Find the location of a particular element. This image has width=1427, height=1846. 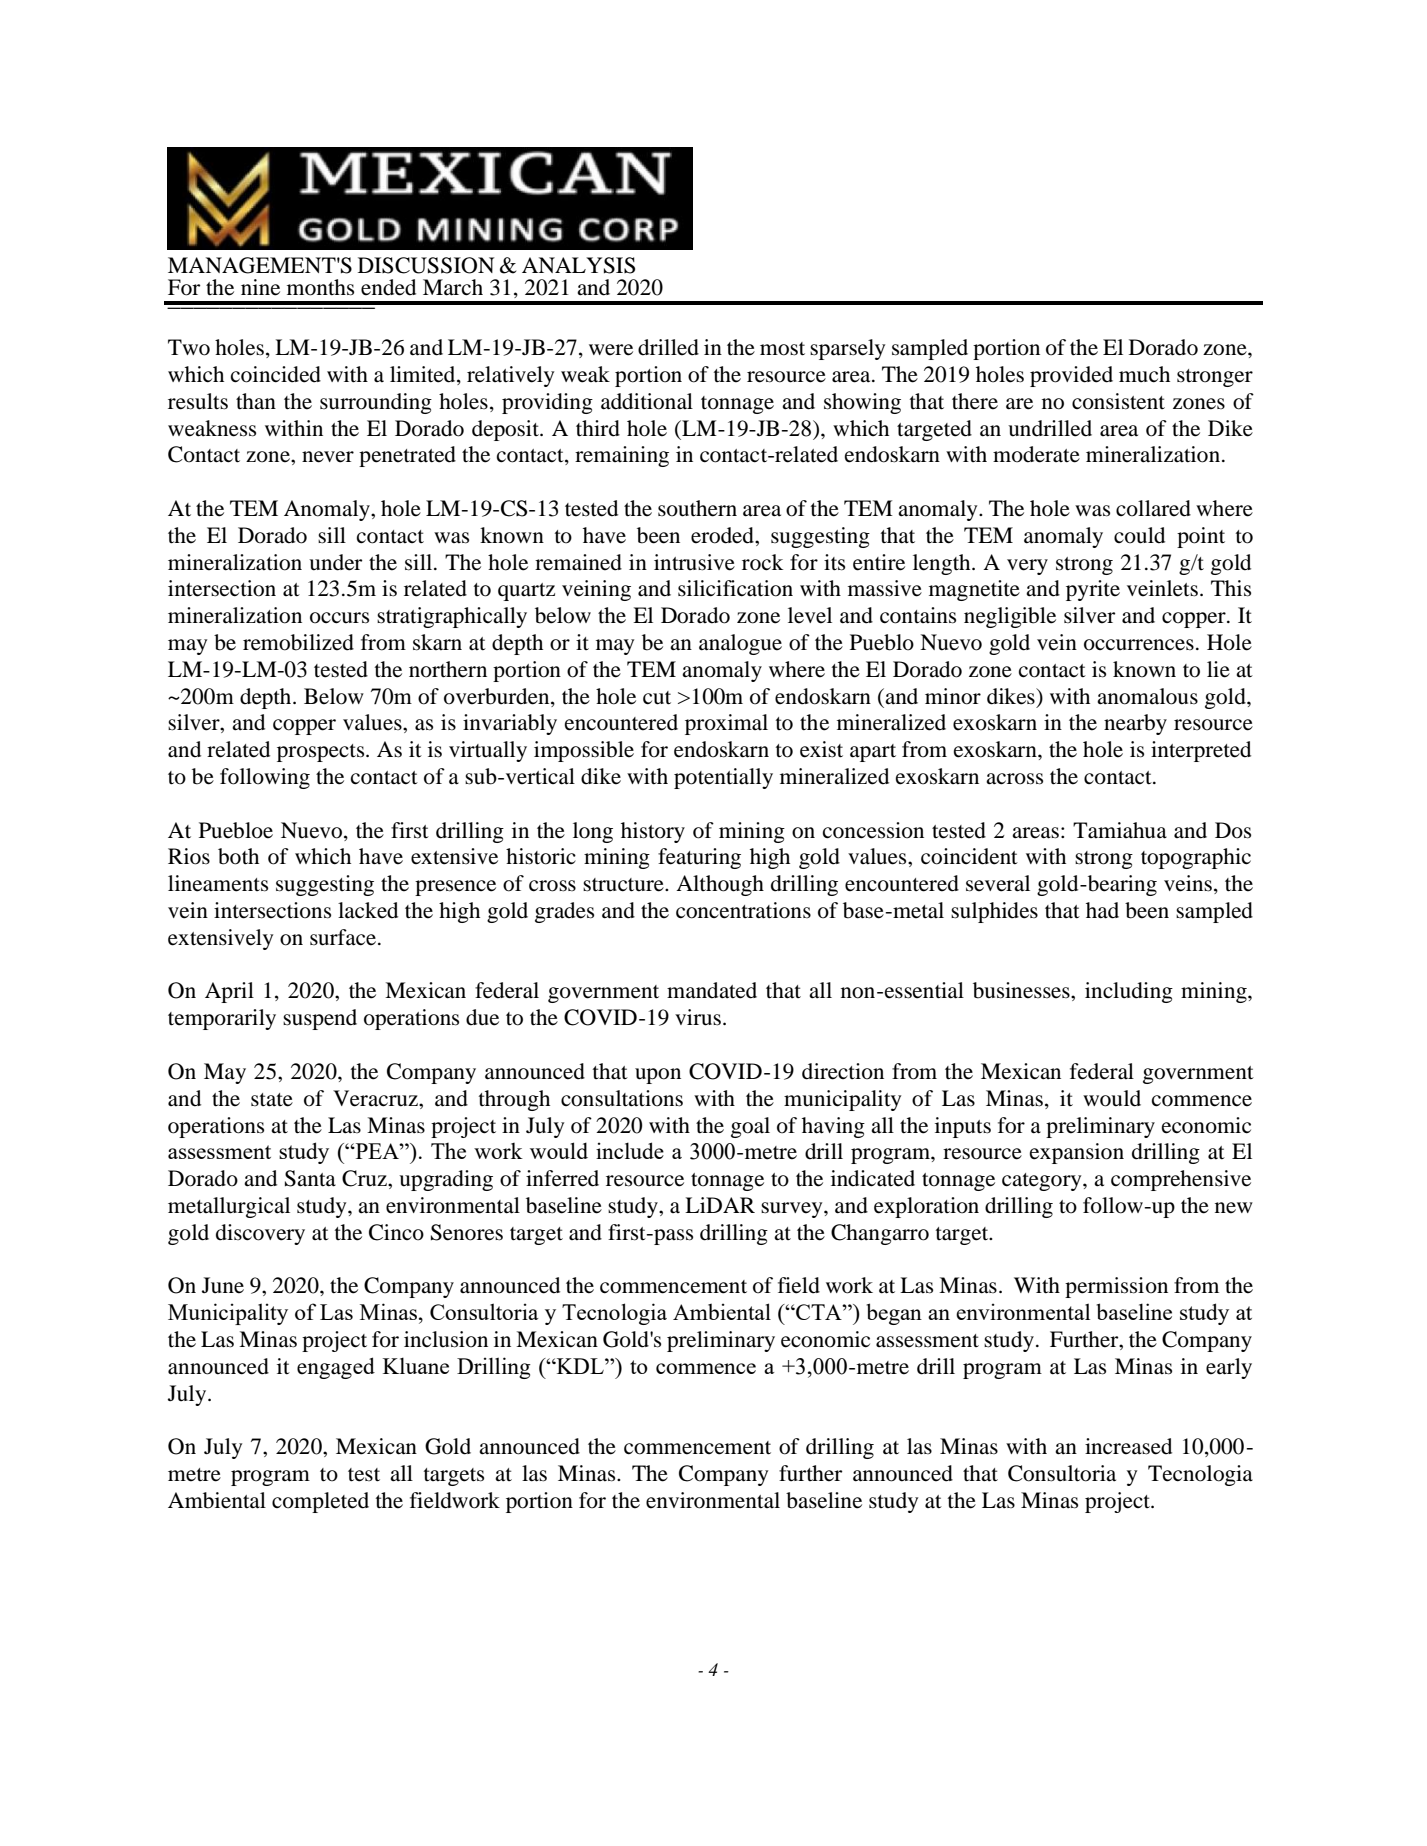

occurs is located at coordinates (339, 618).
